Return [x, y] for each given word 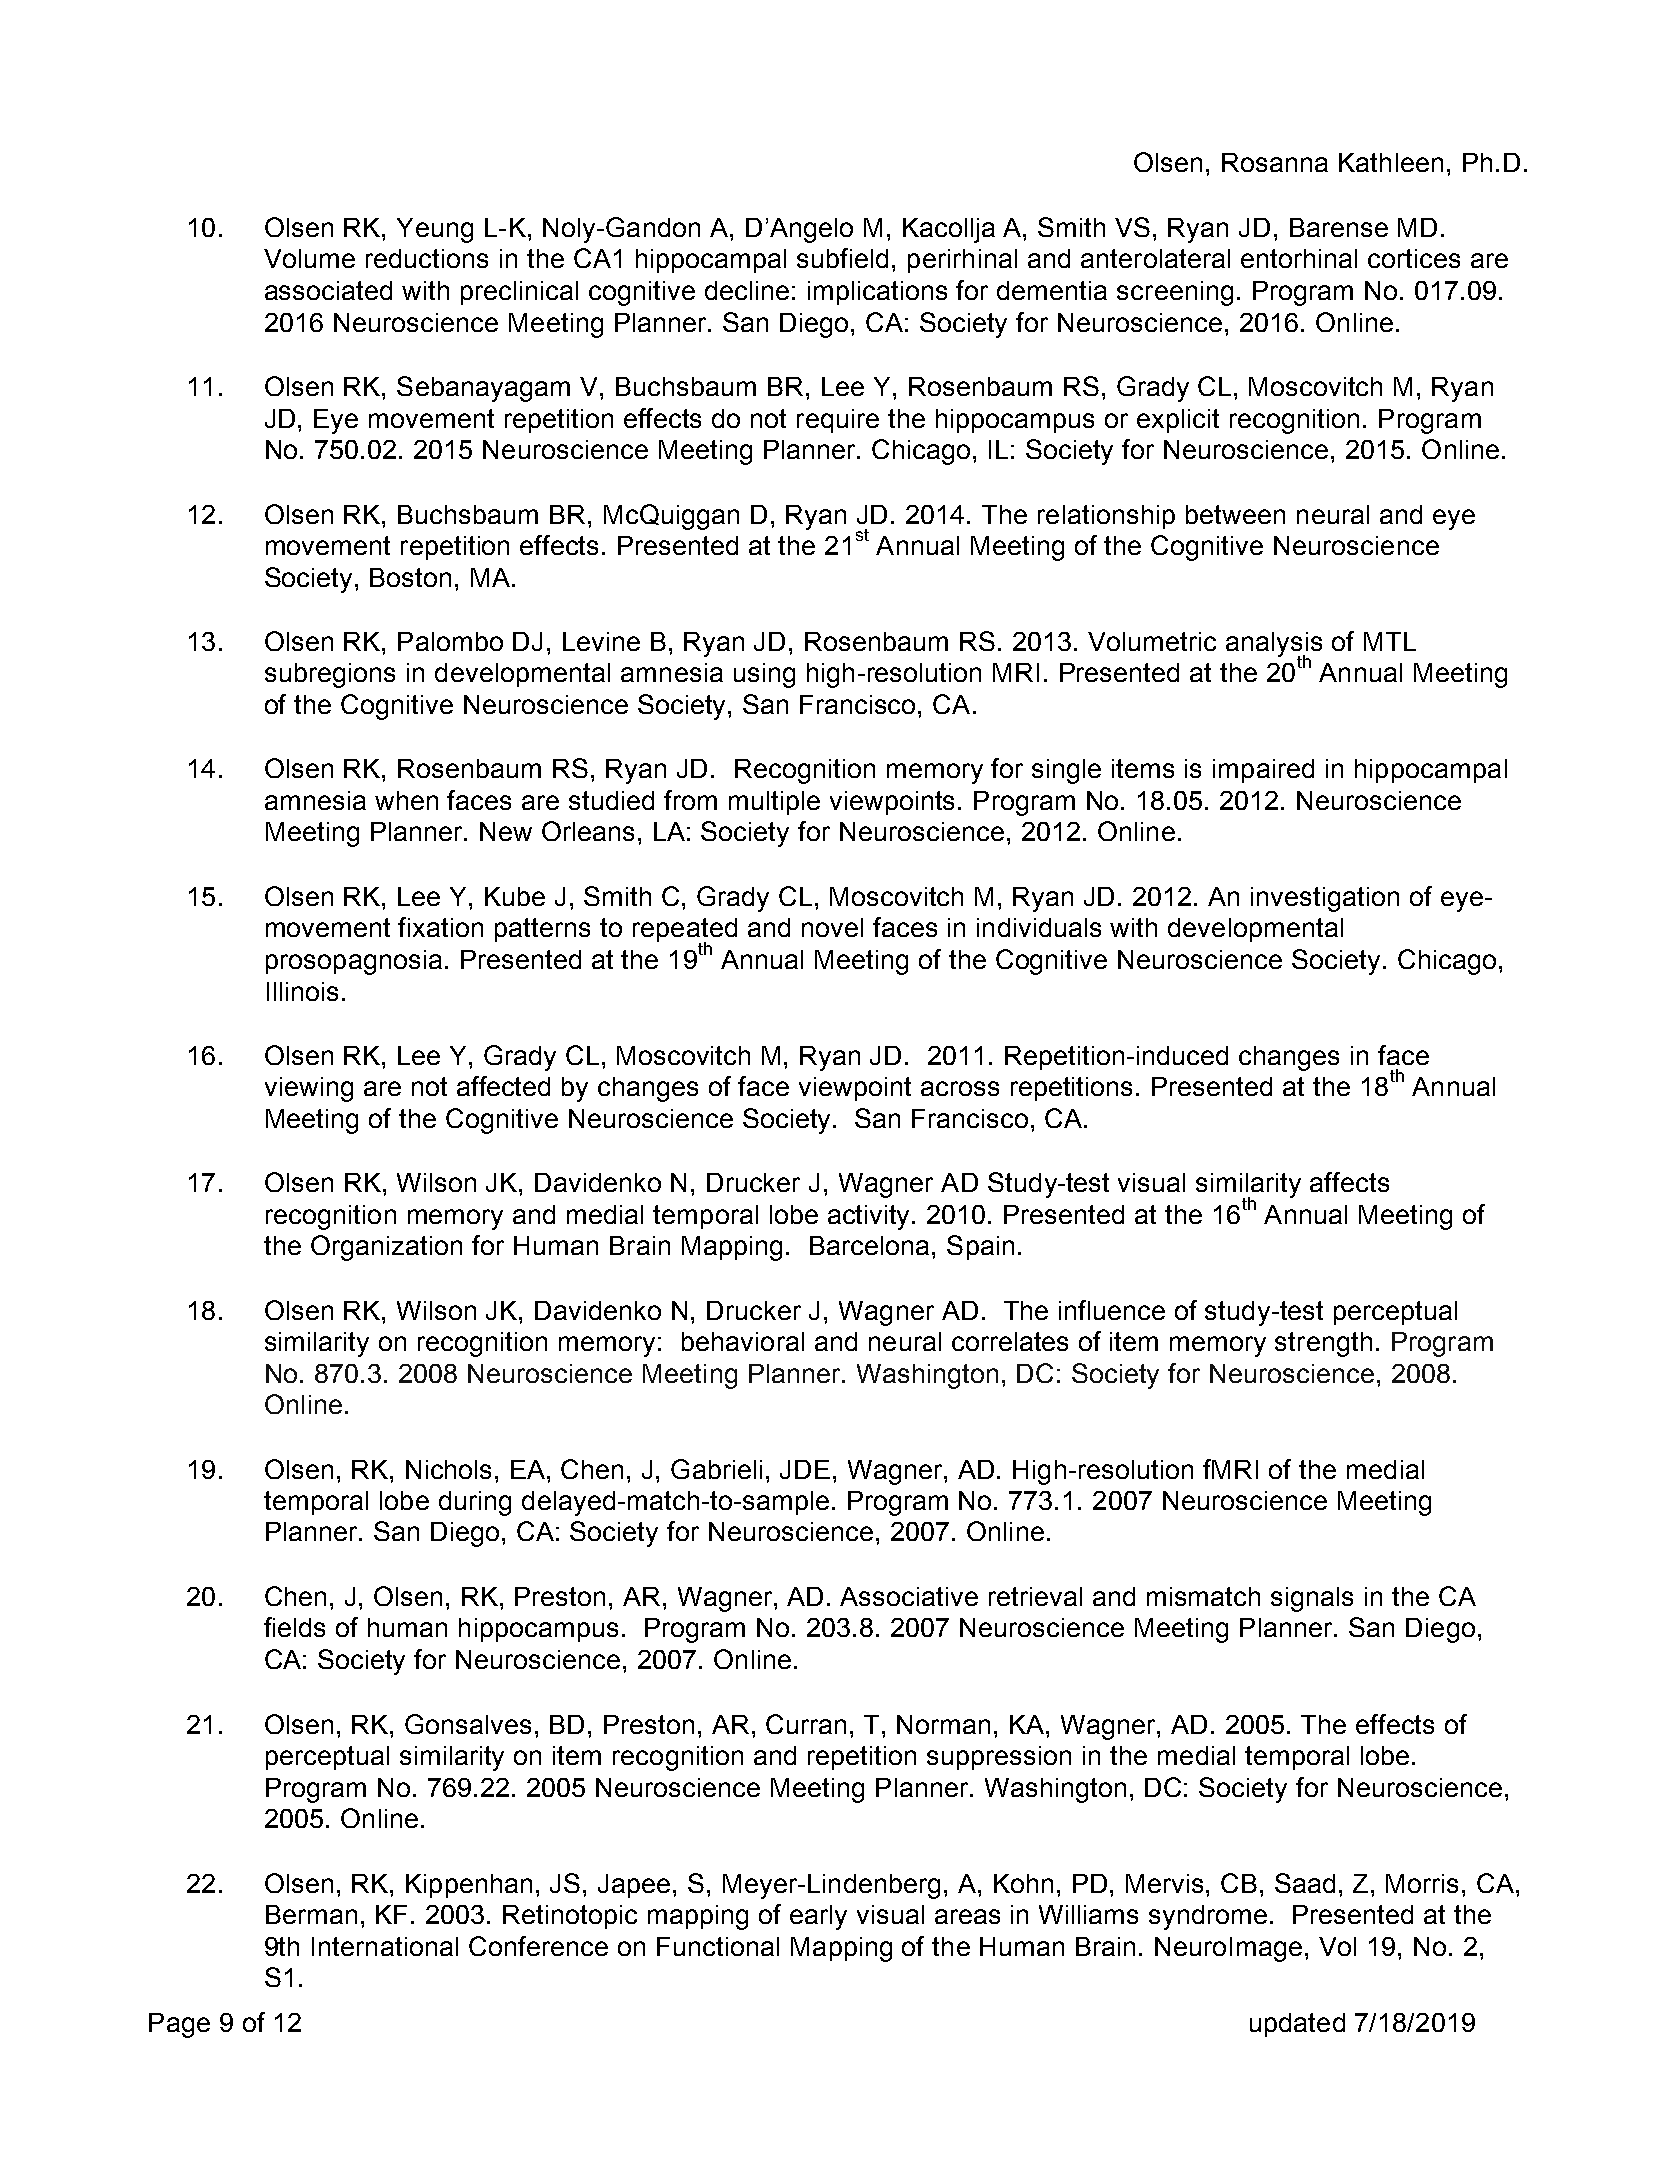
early [818, 1917]
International [385, 1946]
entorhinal [1299, 258]
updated [1297, 2025]
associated [328, 290]
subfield [842, 258]
